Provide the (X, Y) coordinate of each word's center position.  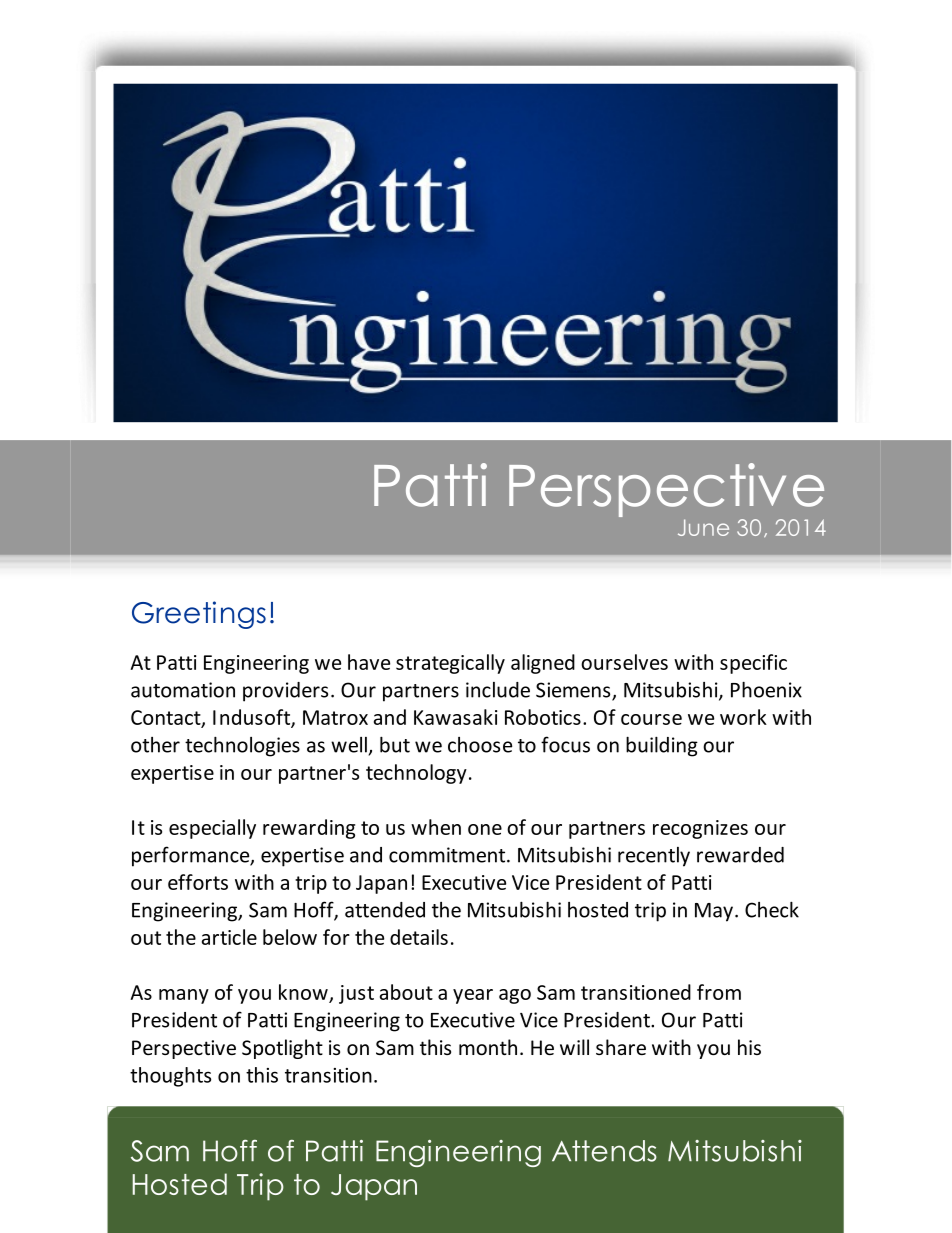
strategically (450, 664)
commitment (448, 855)
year (473, 996)
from (719, 992)
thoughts (170, 1077)
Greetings (199, 615)
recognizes (700, 829)
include (498, 690)
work (743, 717)
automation (183, 690)
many (184, 996)
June (703, 527)
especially (212, 829)
